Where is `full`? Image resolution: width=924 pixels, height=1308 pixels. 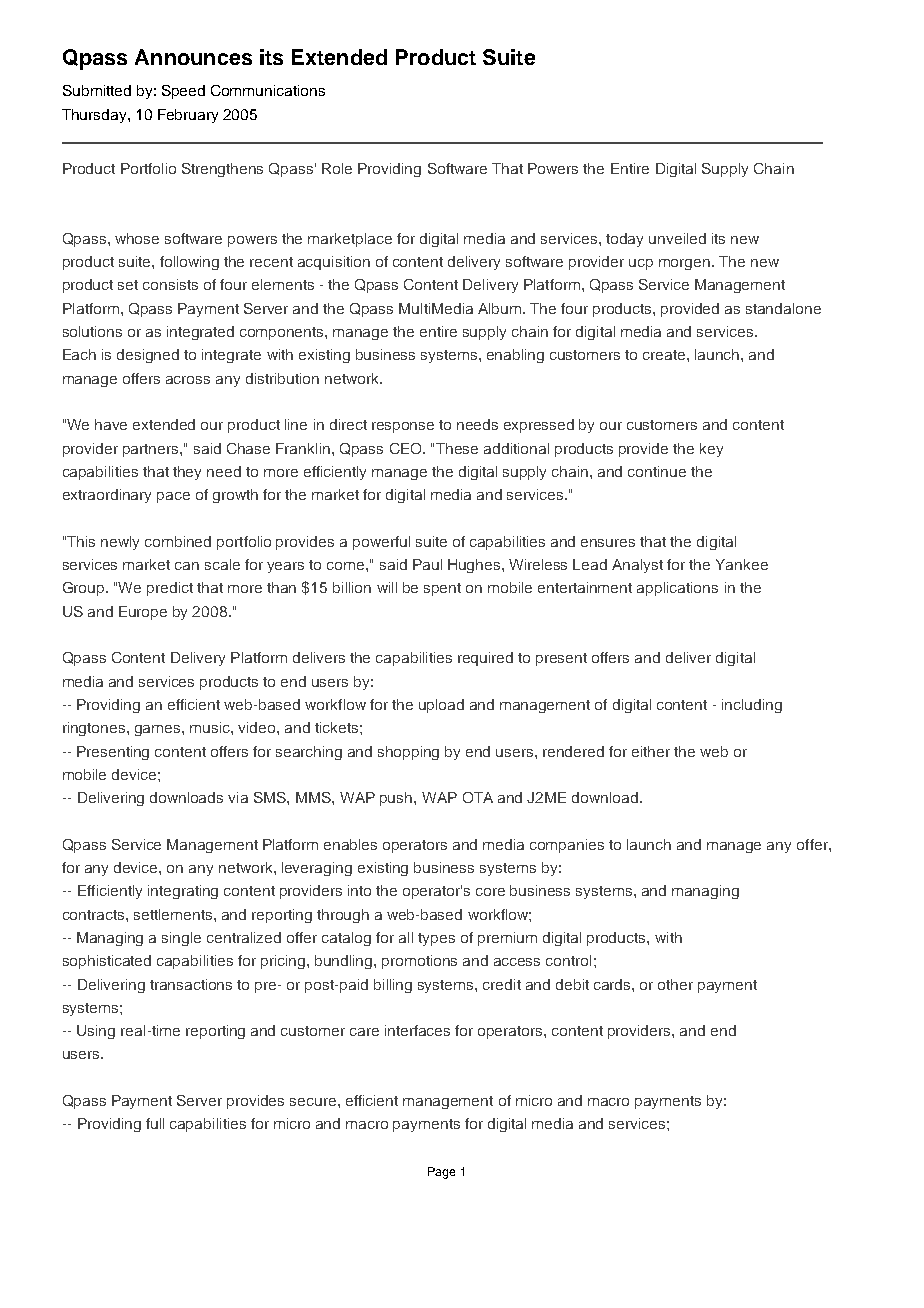 full is located at coordinates (155, 1123).
